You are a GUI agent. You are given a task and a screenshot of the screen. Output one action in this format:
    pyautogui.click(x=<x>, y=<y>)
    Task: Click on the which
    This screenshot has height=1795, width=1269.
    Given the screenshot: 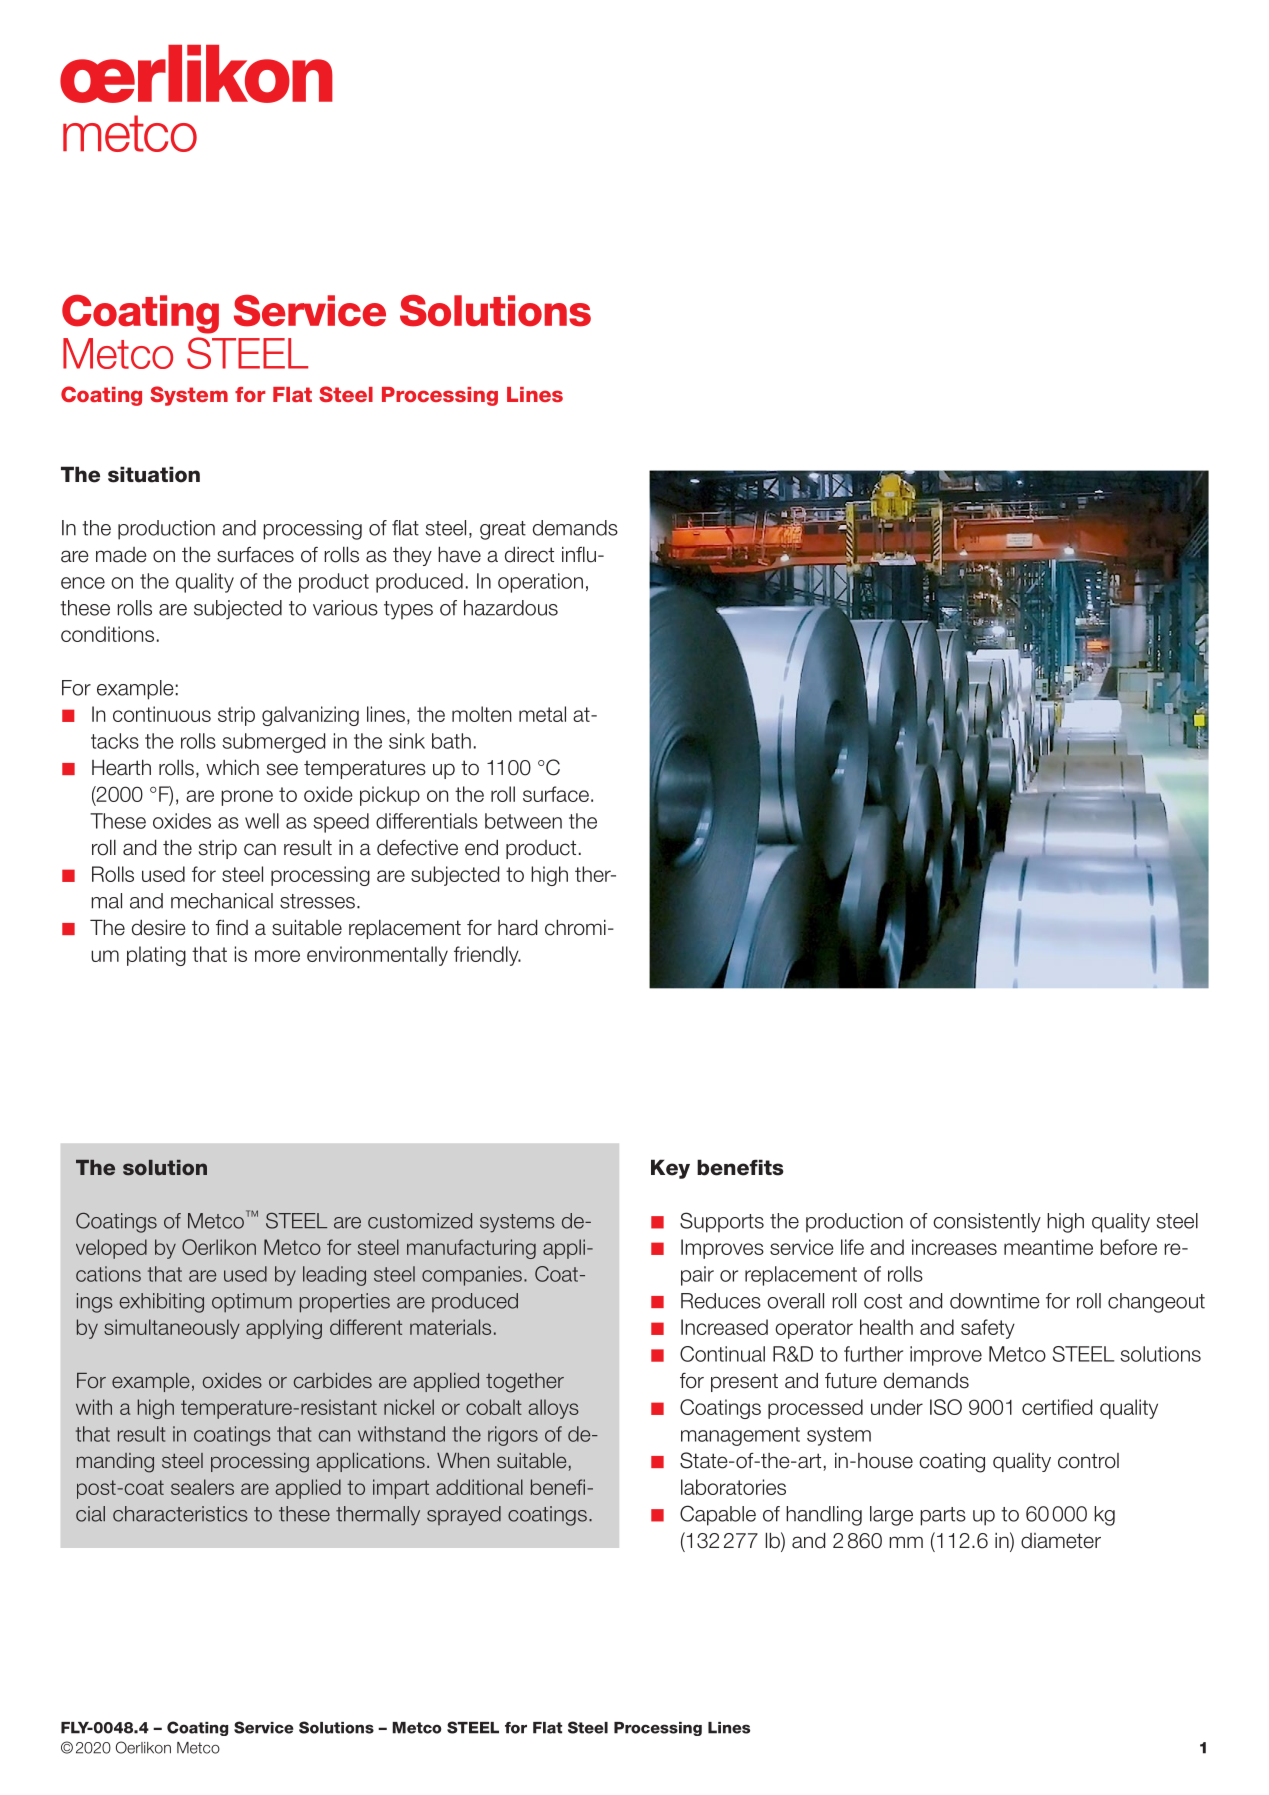 What is the action you would take?
    pyautogui.click(x=232, y=767)
